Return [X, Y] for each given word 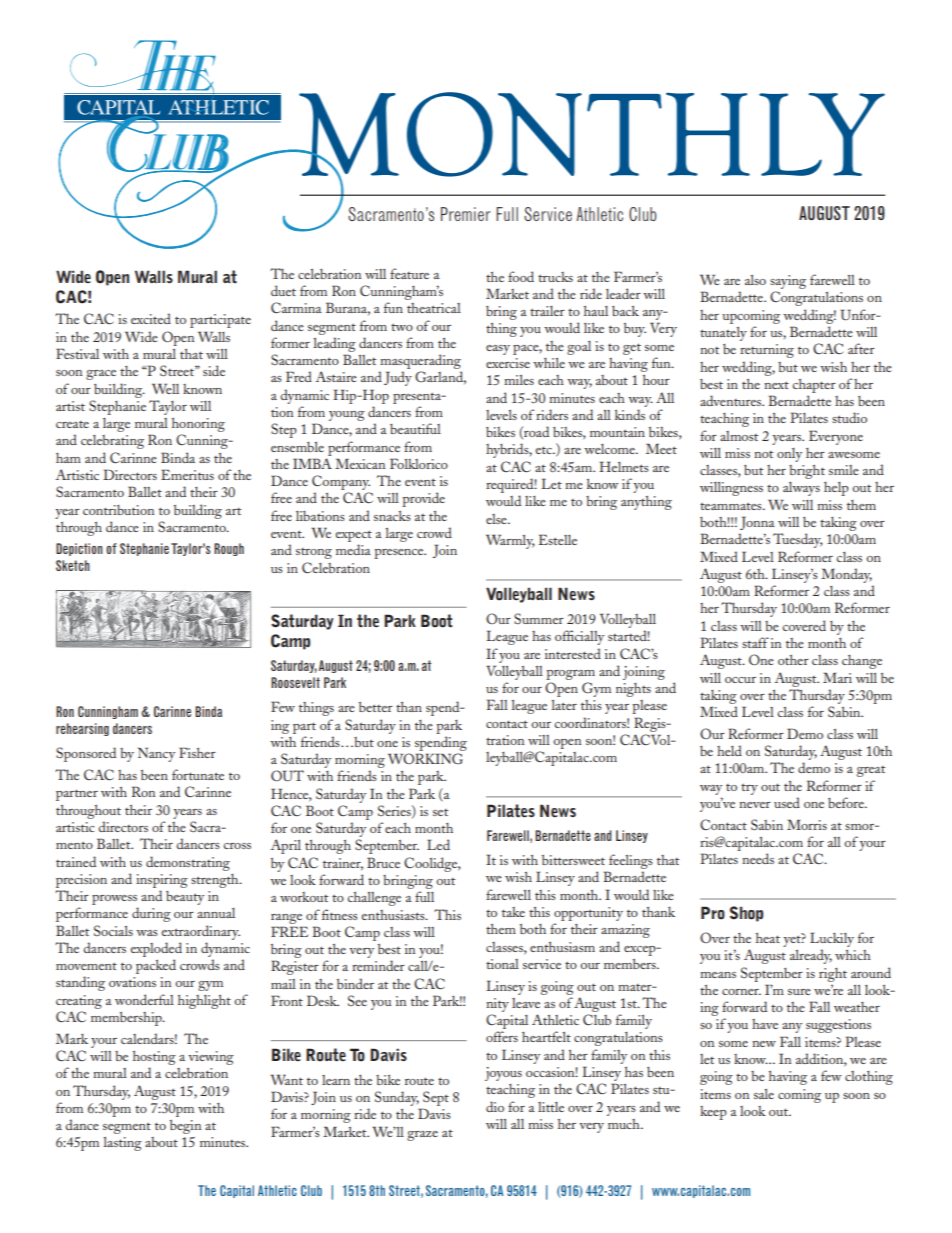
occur [740, 680]
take [513, 912]
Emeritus [187, 474]
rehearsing [82, 729]
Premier [465, 214]
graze [422, 1136]
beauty [185, 898]
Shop [746, 914]
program [570, 675]
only [789, 455]
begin [185, 1127]
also [755, 280]
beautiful [415, 428]
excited [151, 318]
